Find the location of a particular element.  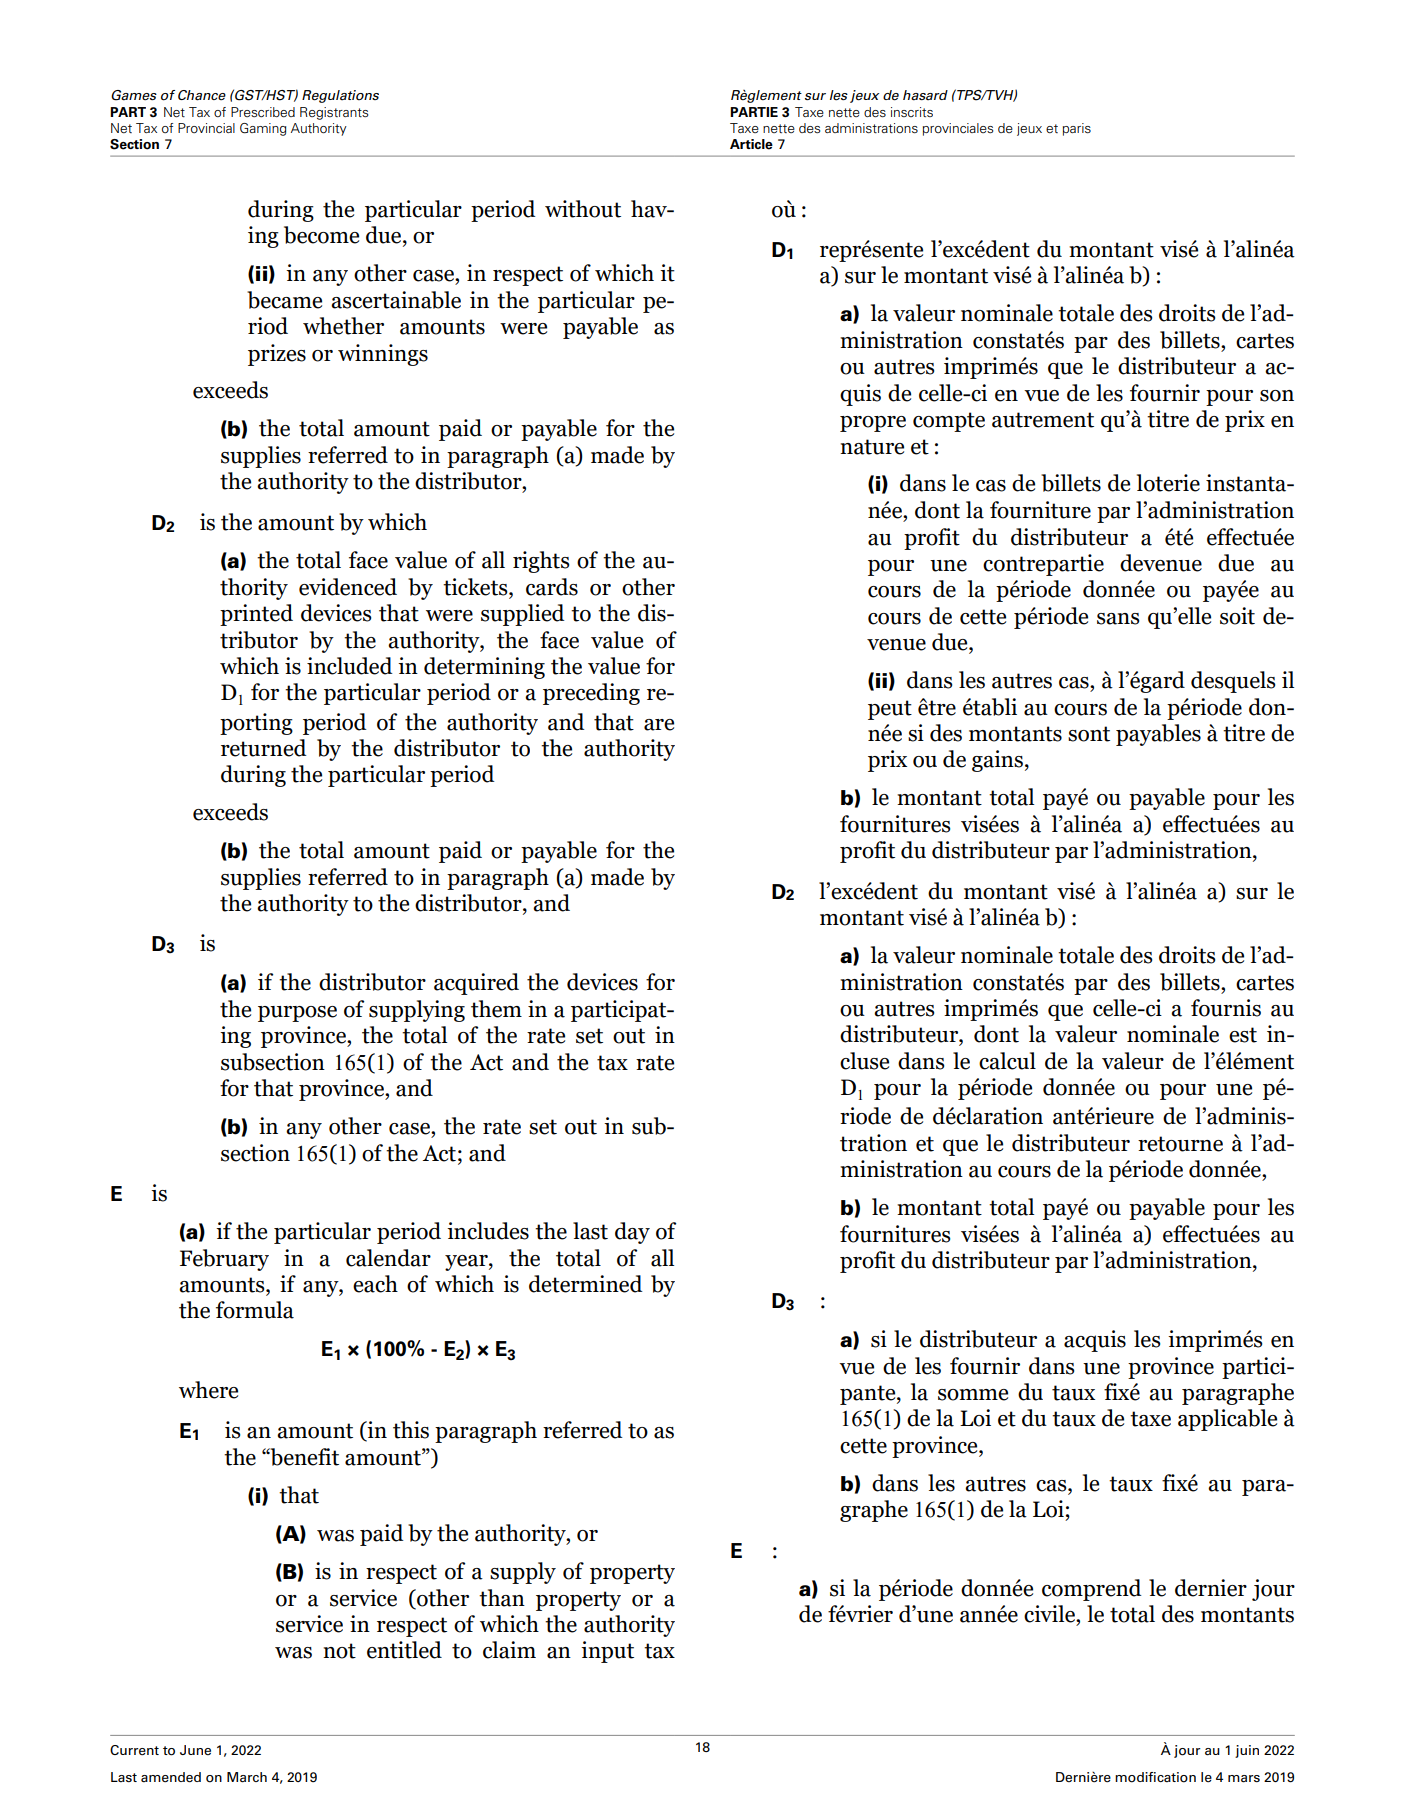

est is located at coordinates (1243, 1035).
